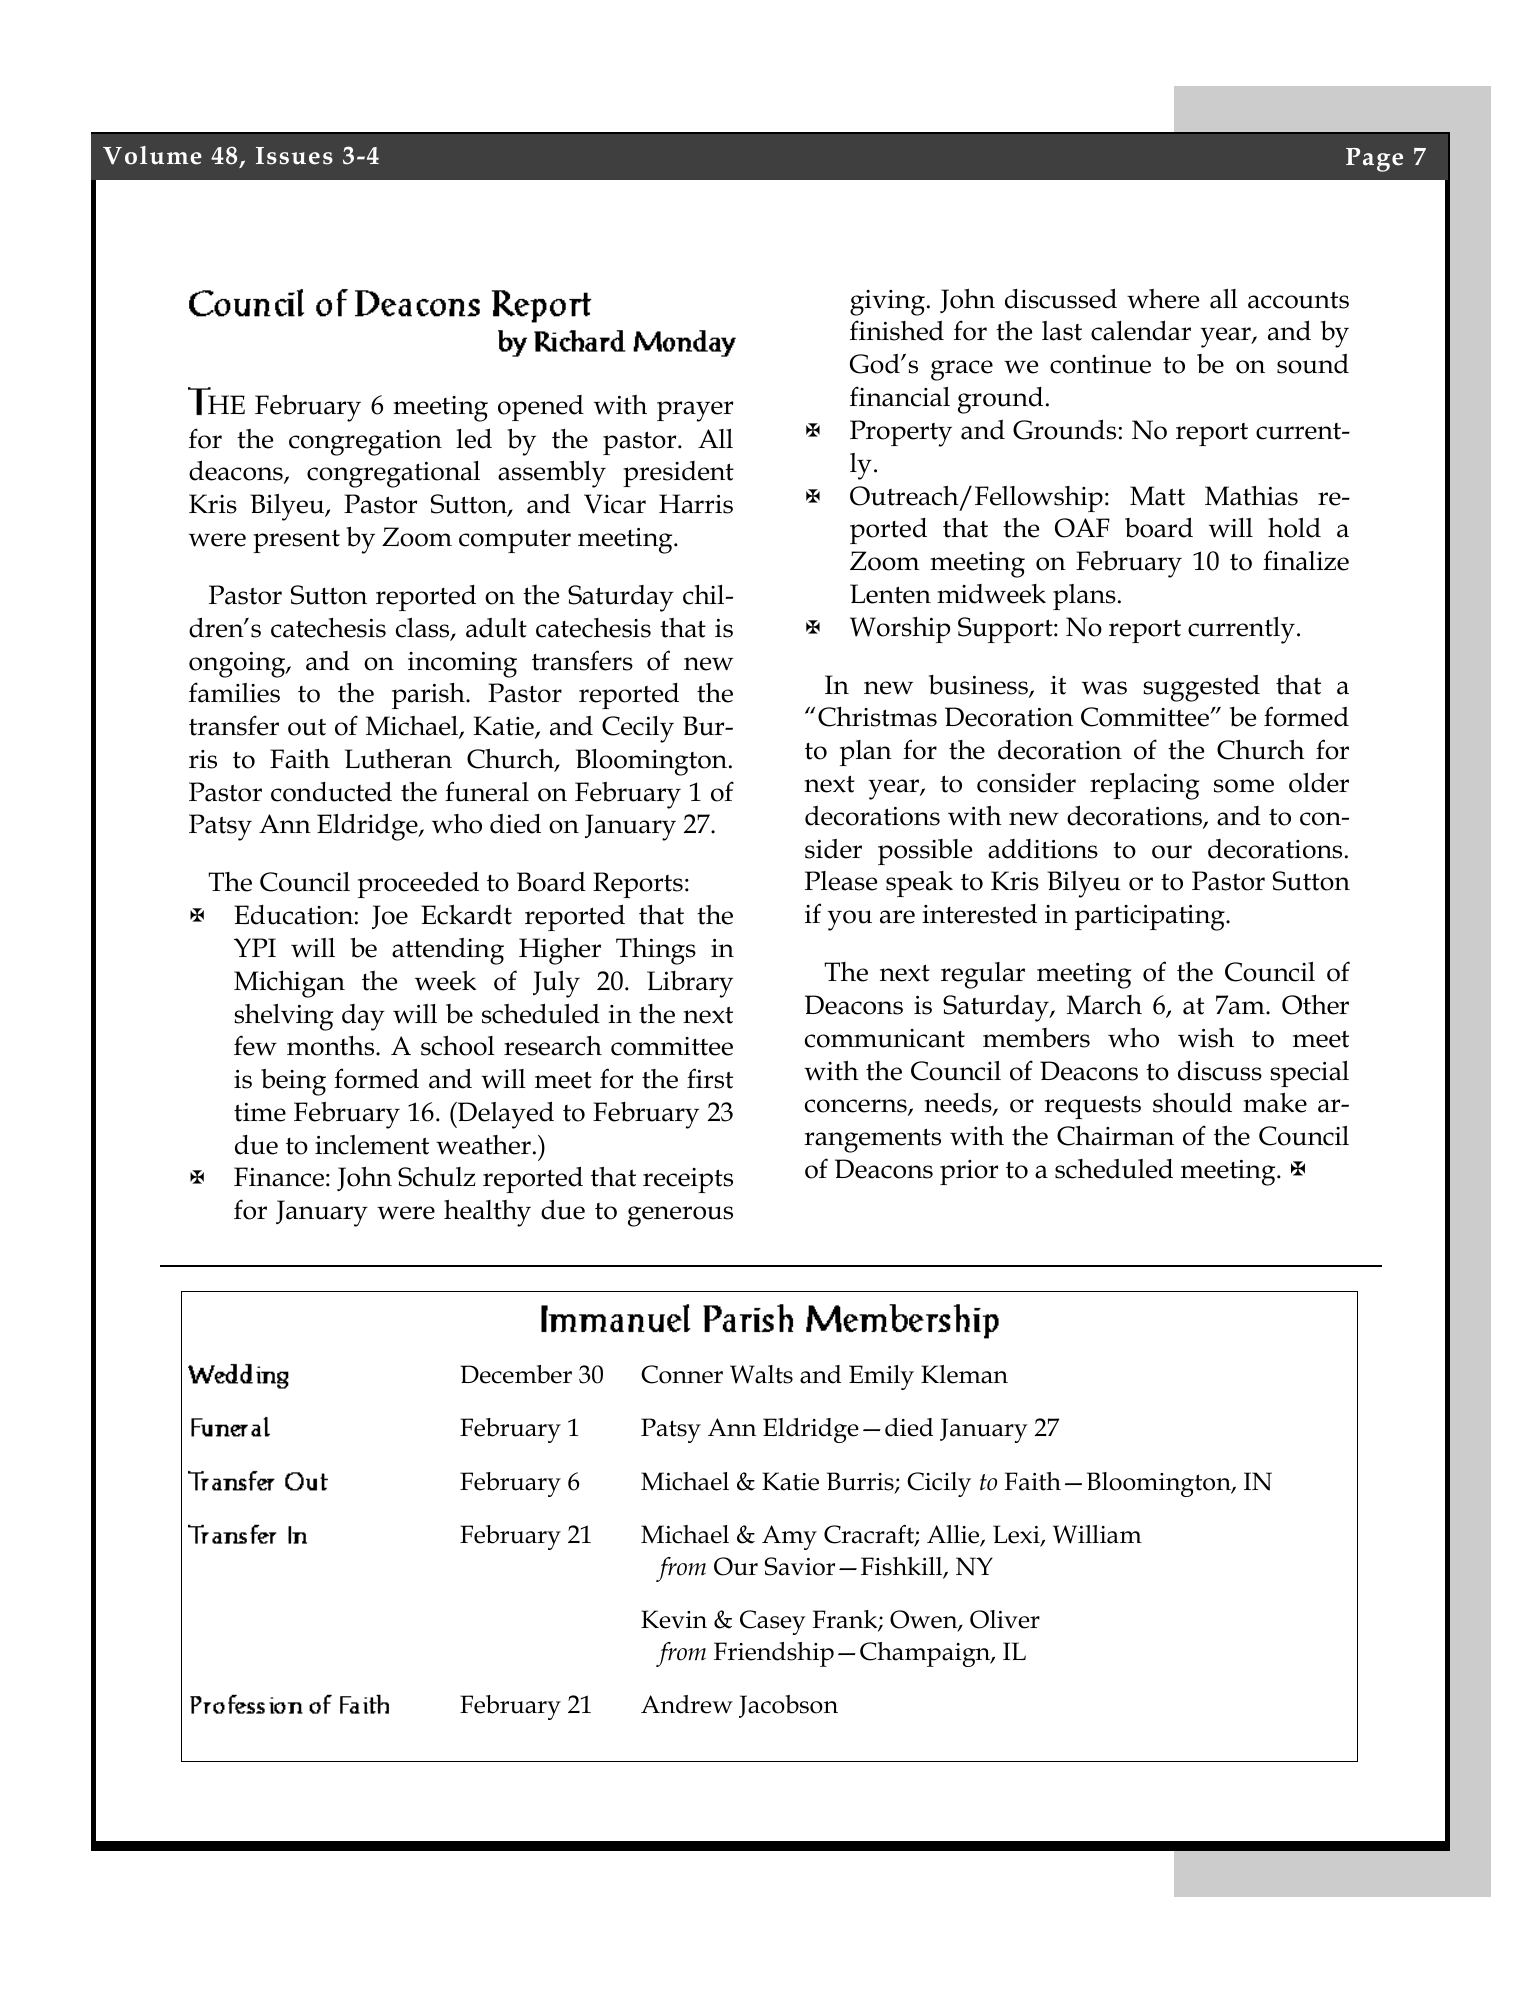 The height and width of the screenshot is (1991, 1538). I want to click on healthy, so click(487, 1213).
